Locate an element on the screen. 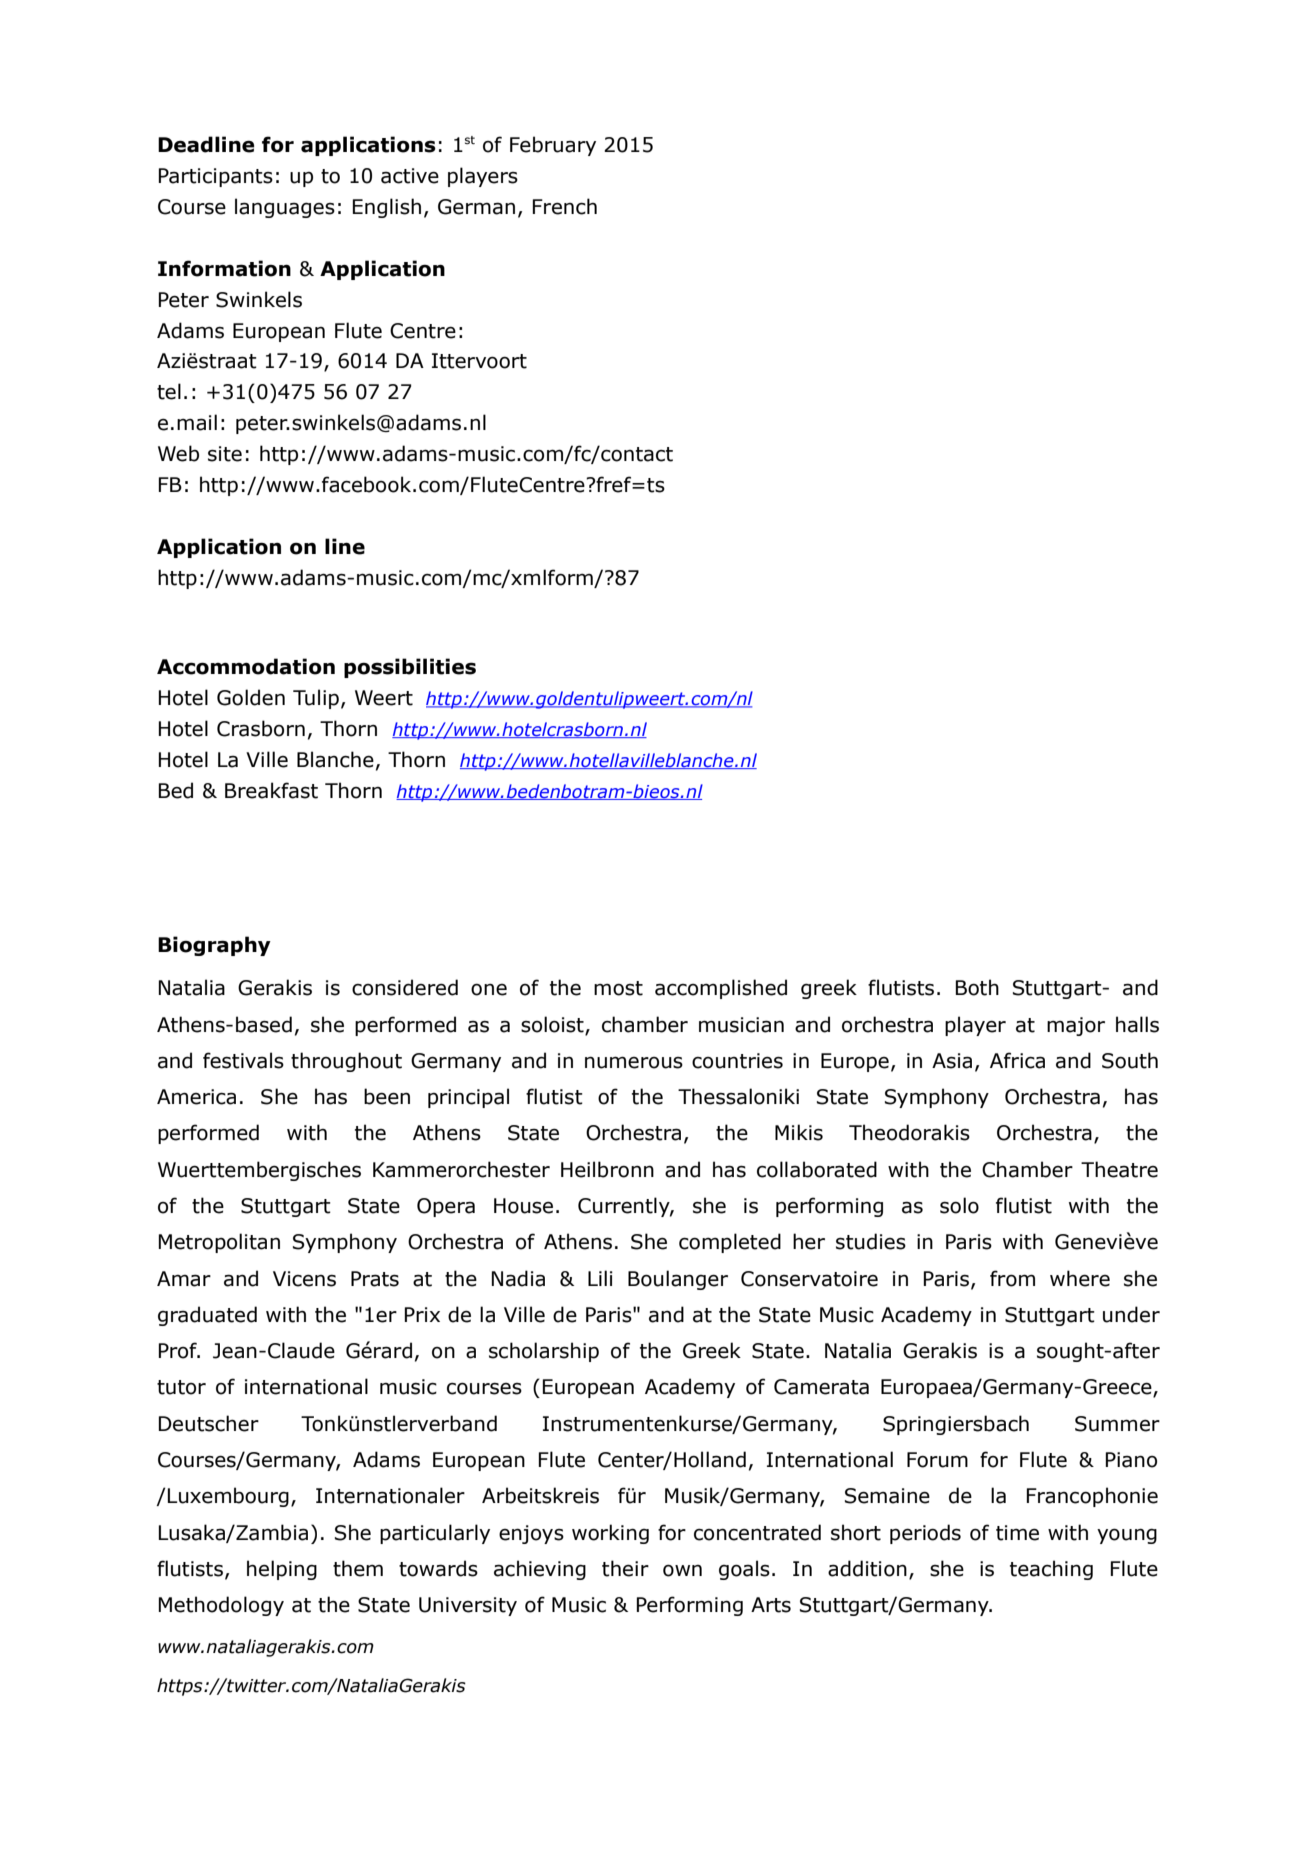 Image resolution: width=1316 pixels, height=1863 pixels. own is located at coordinates (682, 1570).
